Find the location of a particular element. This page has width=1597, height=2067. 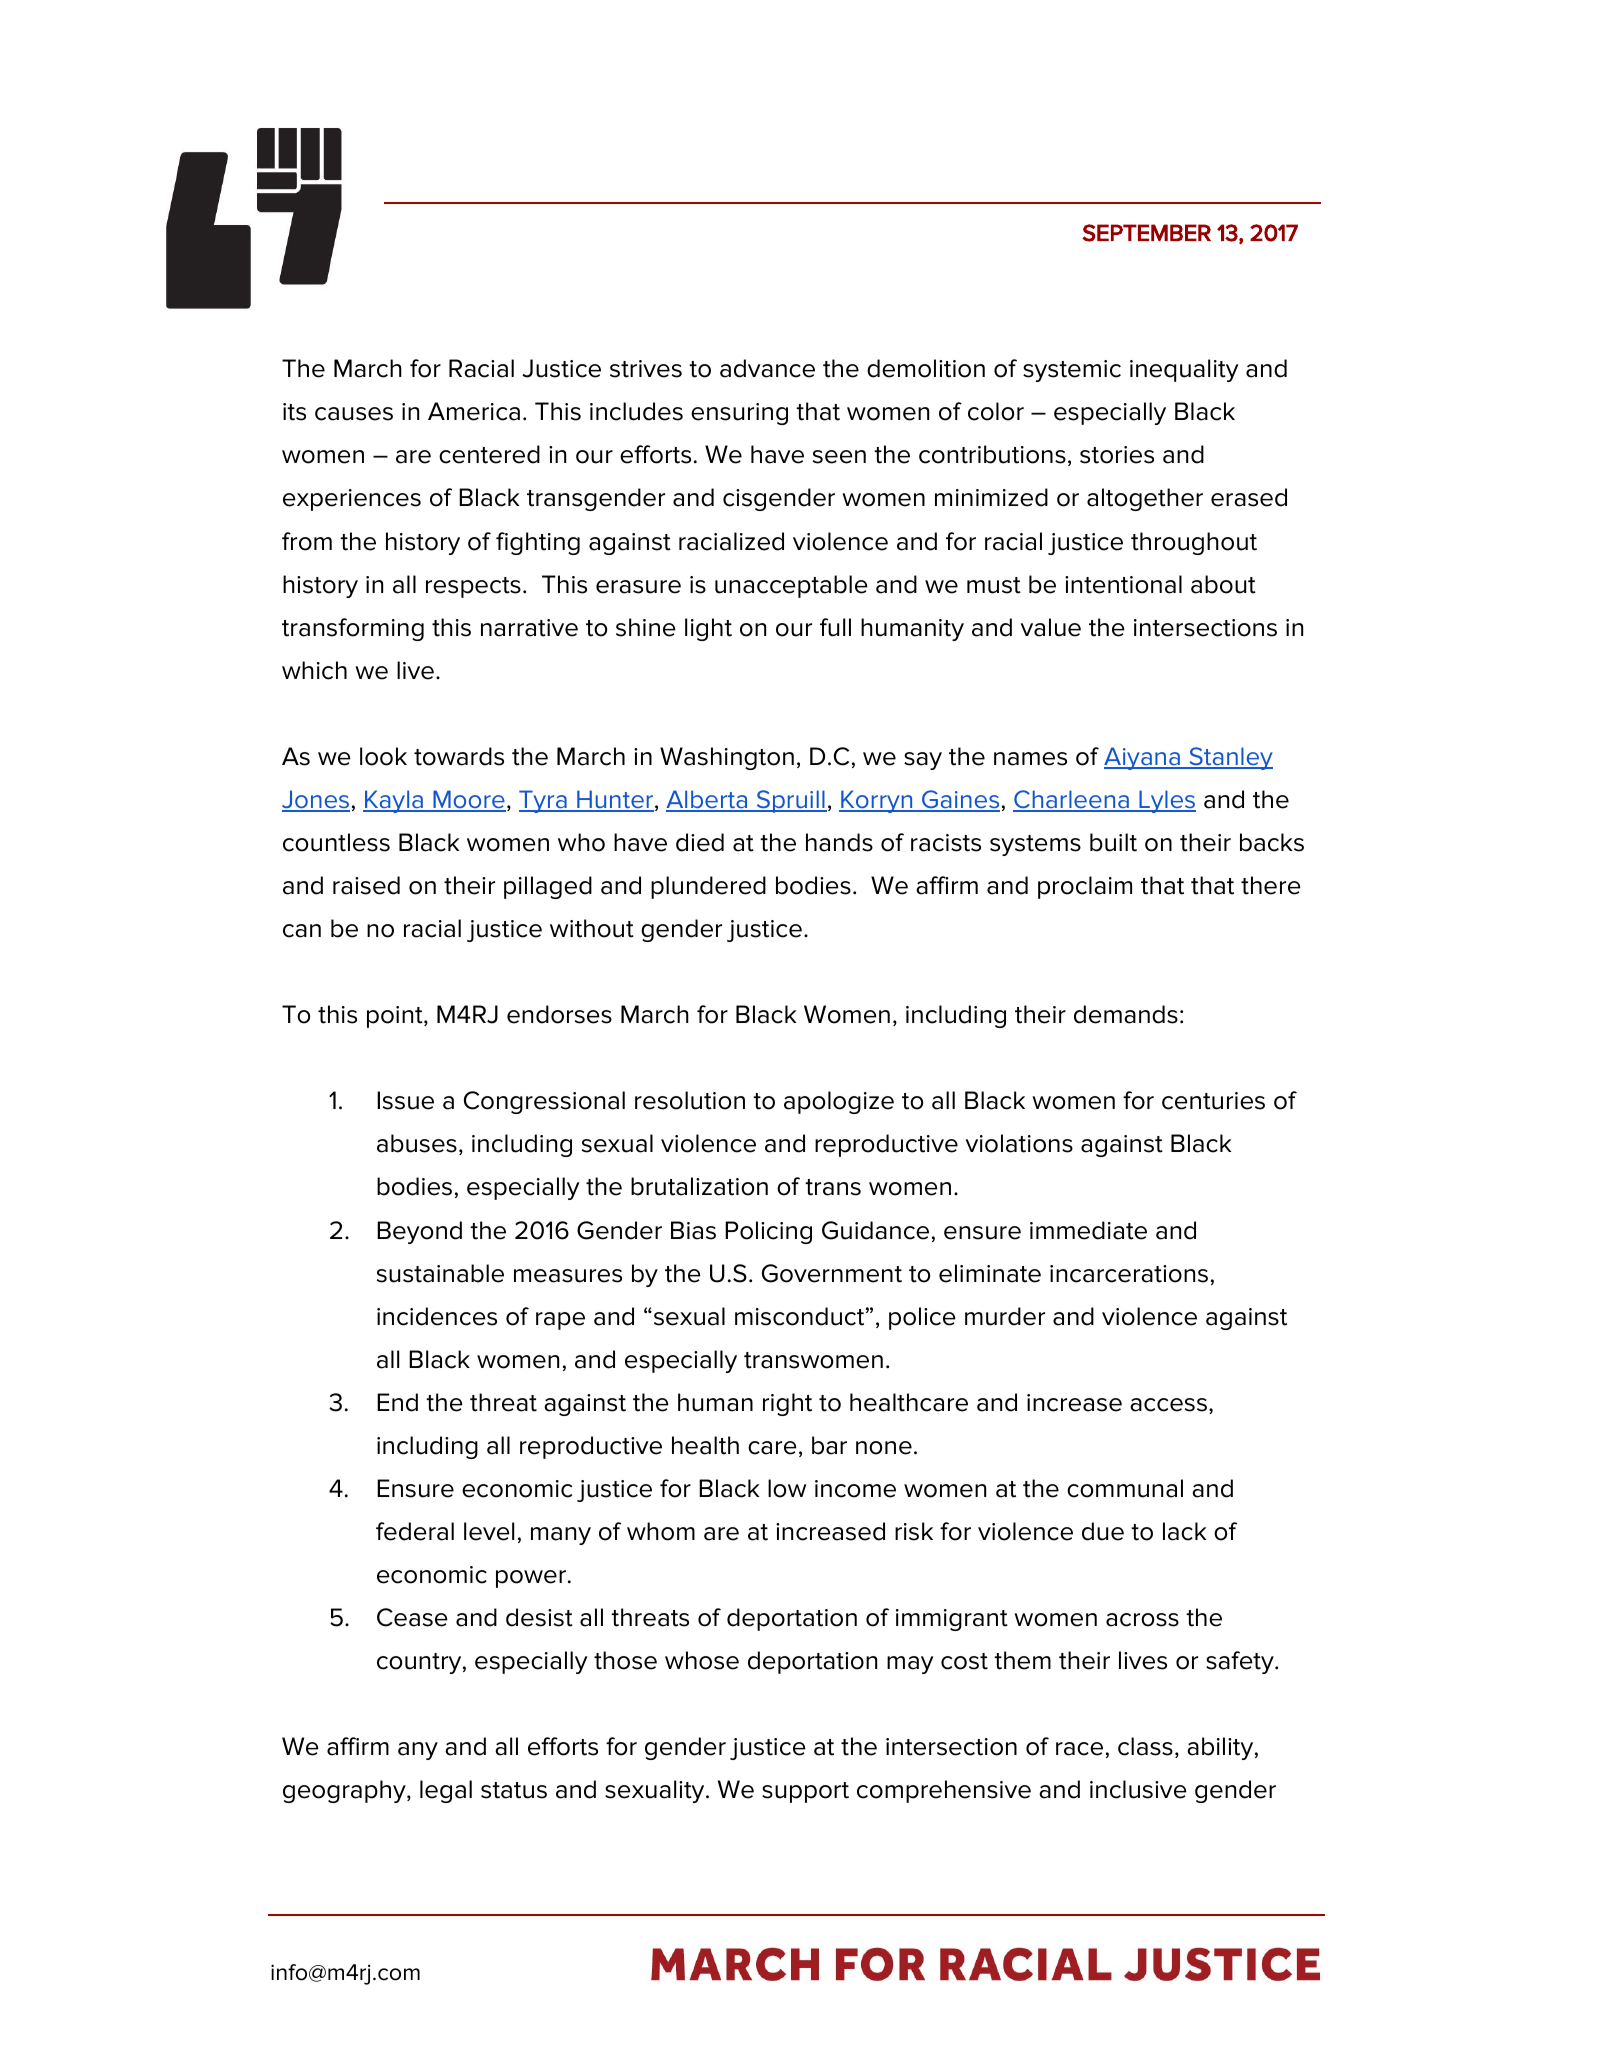

America is located at coordinates (474, 411).
